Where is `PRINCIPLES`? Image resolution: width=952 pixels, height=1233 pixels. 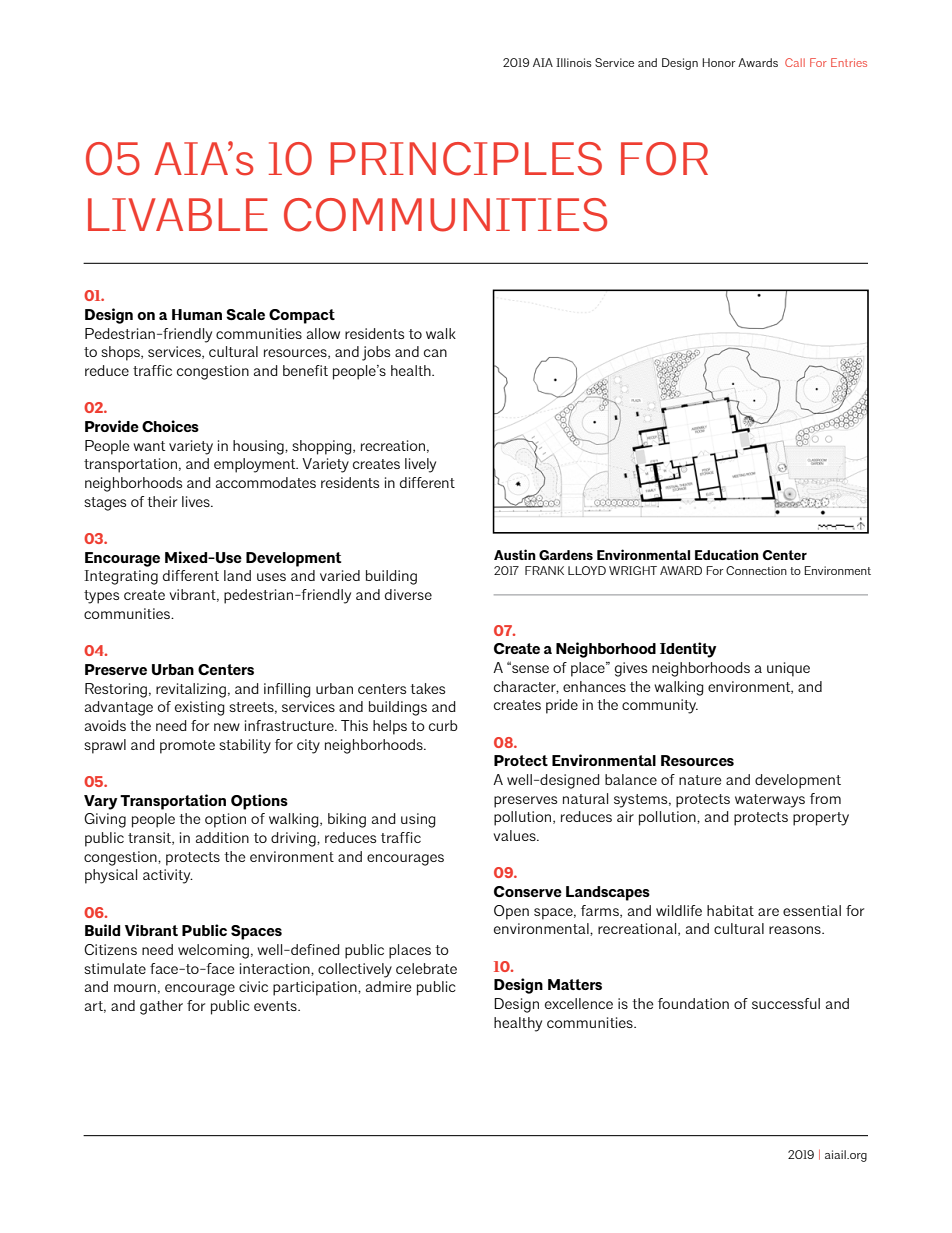 PRINCIPLES is located at coordinates (466, 159).
